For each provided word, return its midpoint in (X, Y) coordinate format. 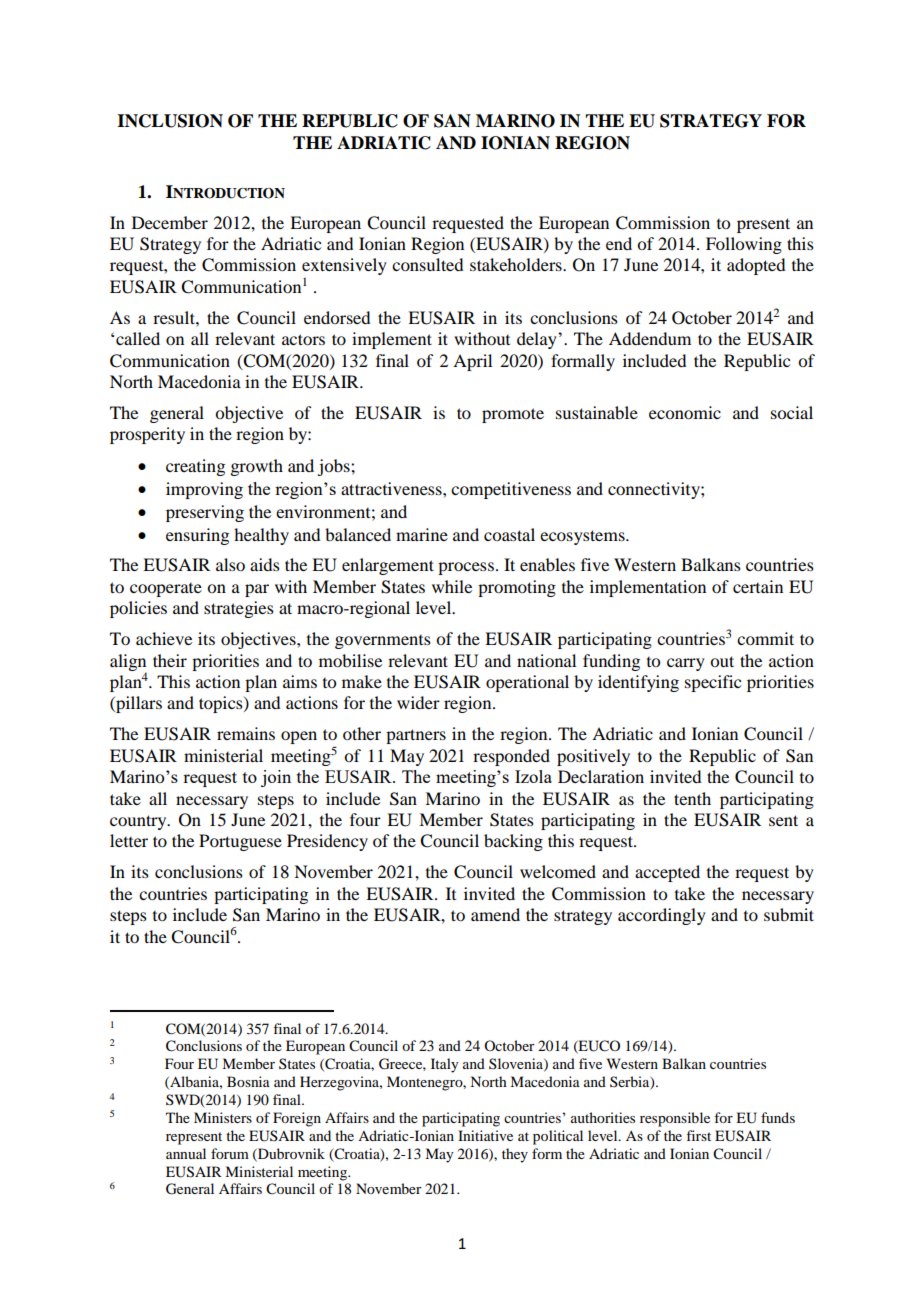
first (698, 1135)
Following (744, 245)
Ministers (223, 1117)
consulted (427, 264)
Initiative (485, 1135)
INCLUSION (170, 121)
